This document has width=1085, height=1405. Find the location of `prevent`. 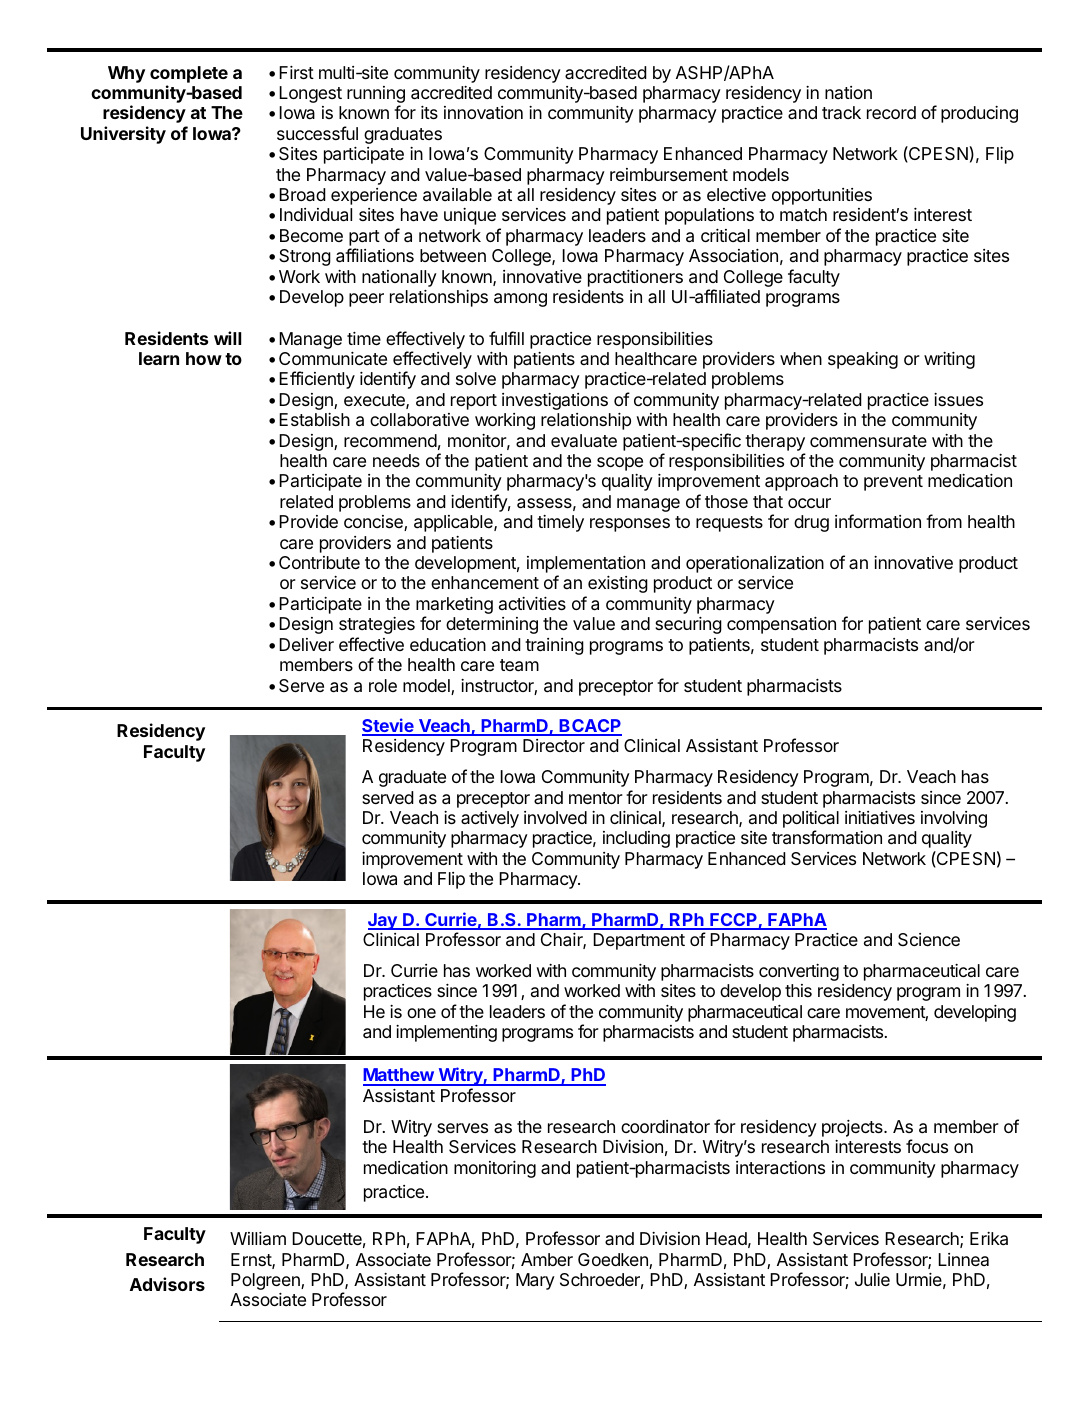

prevent is located at coordinates (893, 483).
